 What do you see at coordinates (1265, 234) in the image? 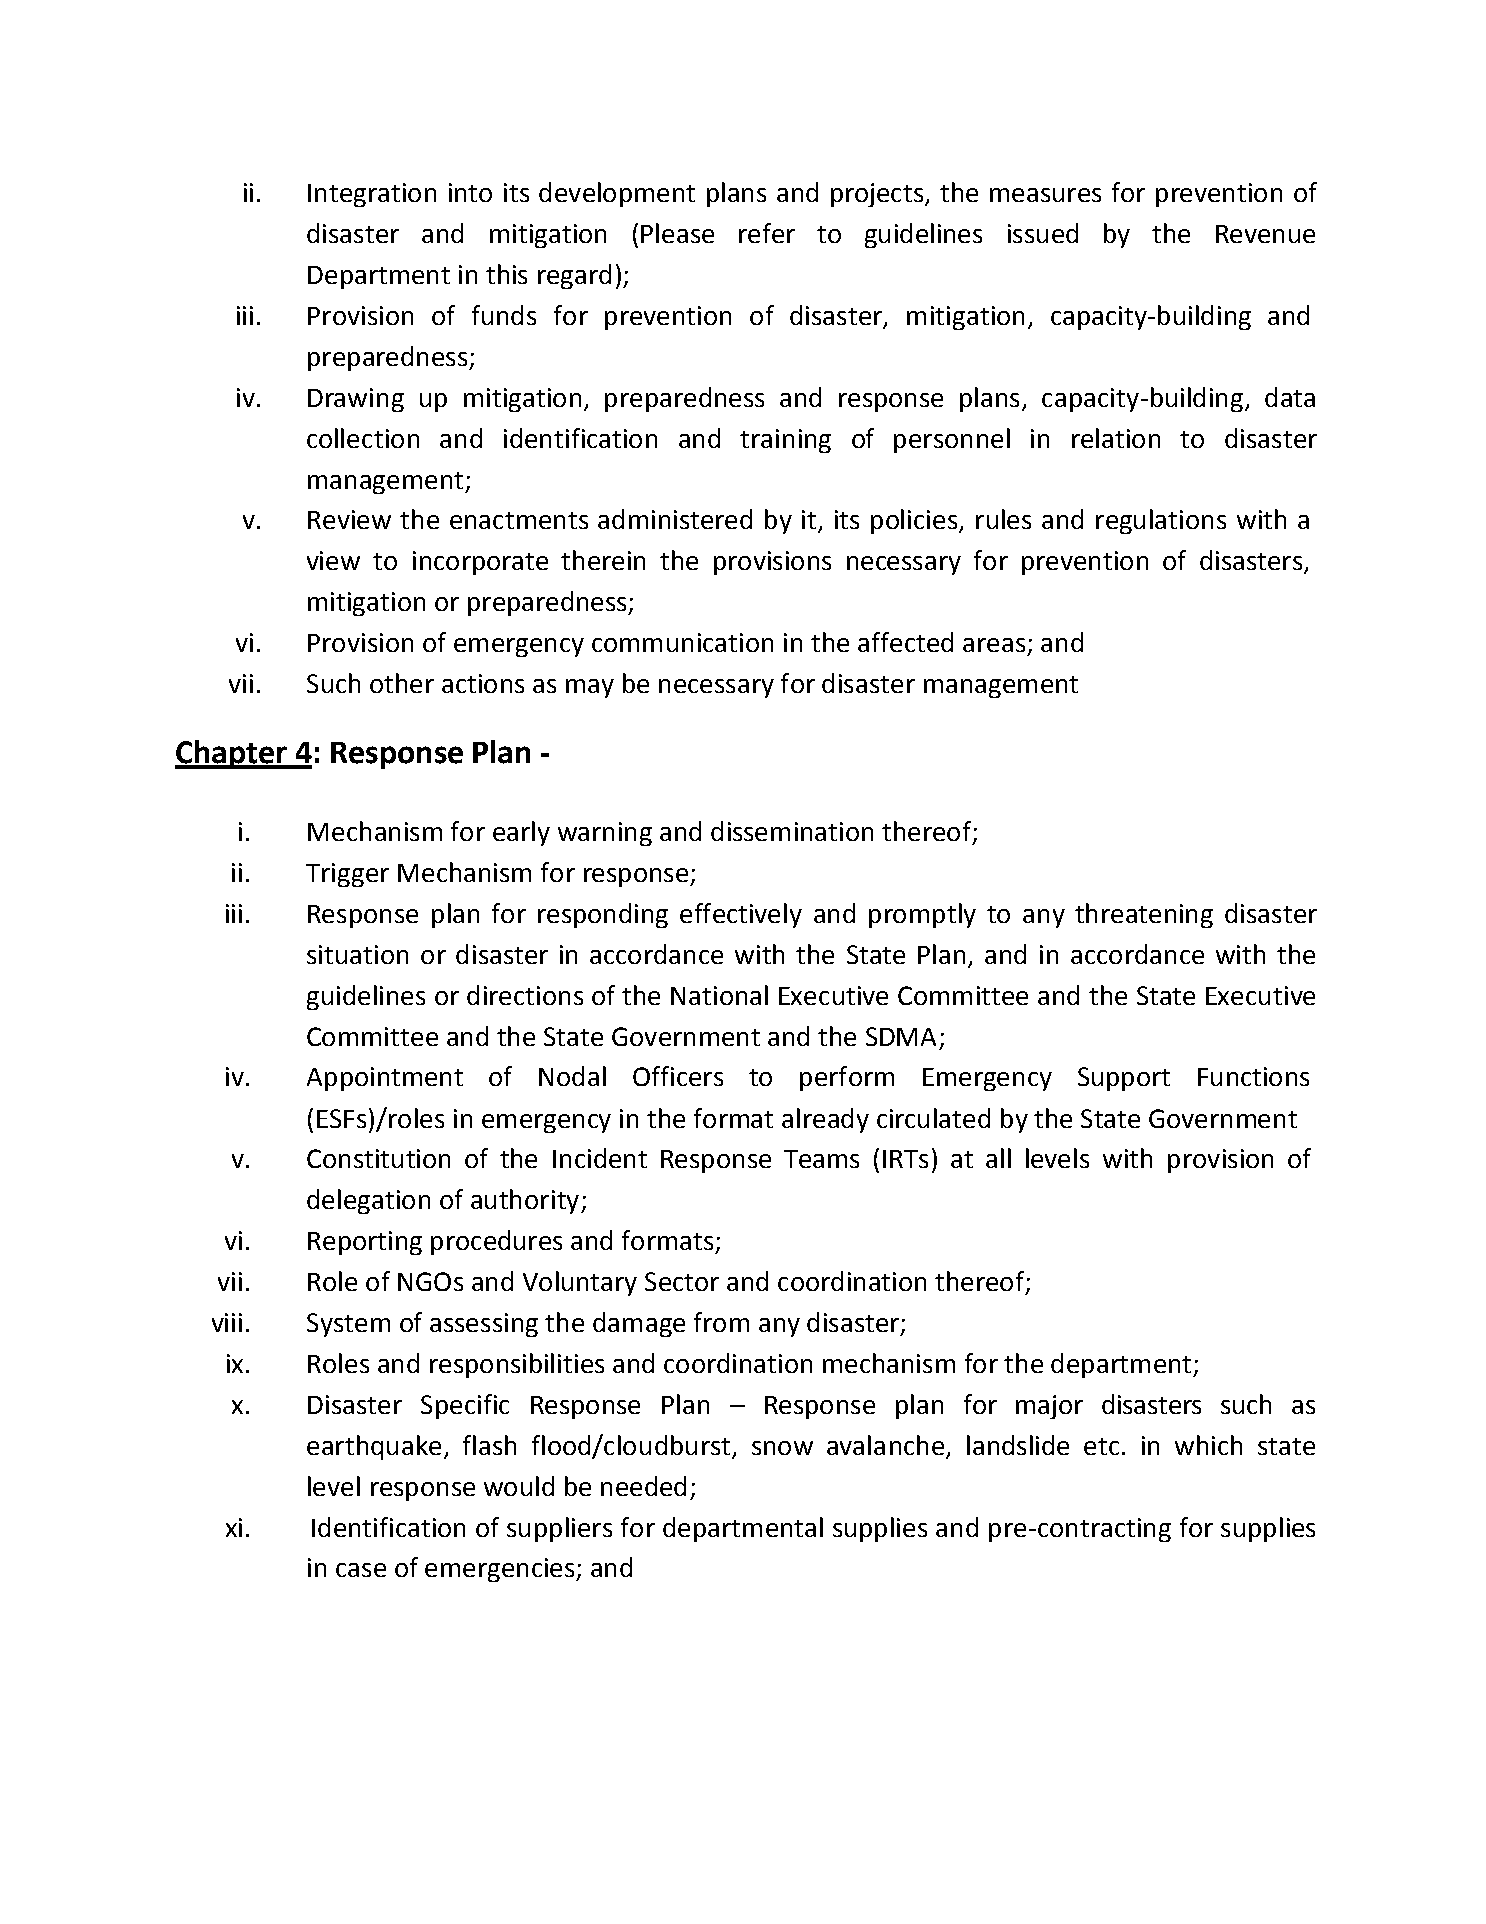
I see `Revenue` at bounding box center [1265, 234].
